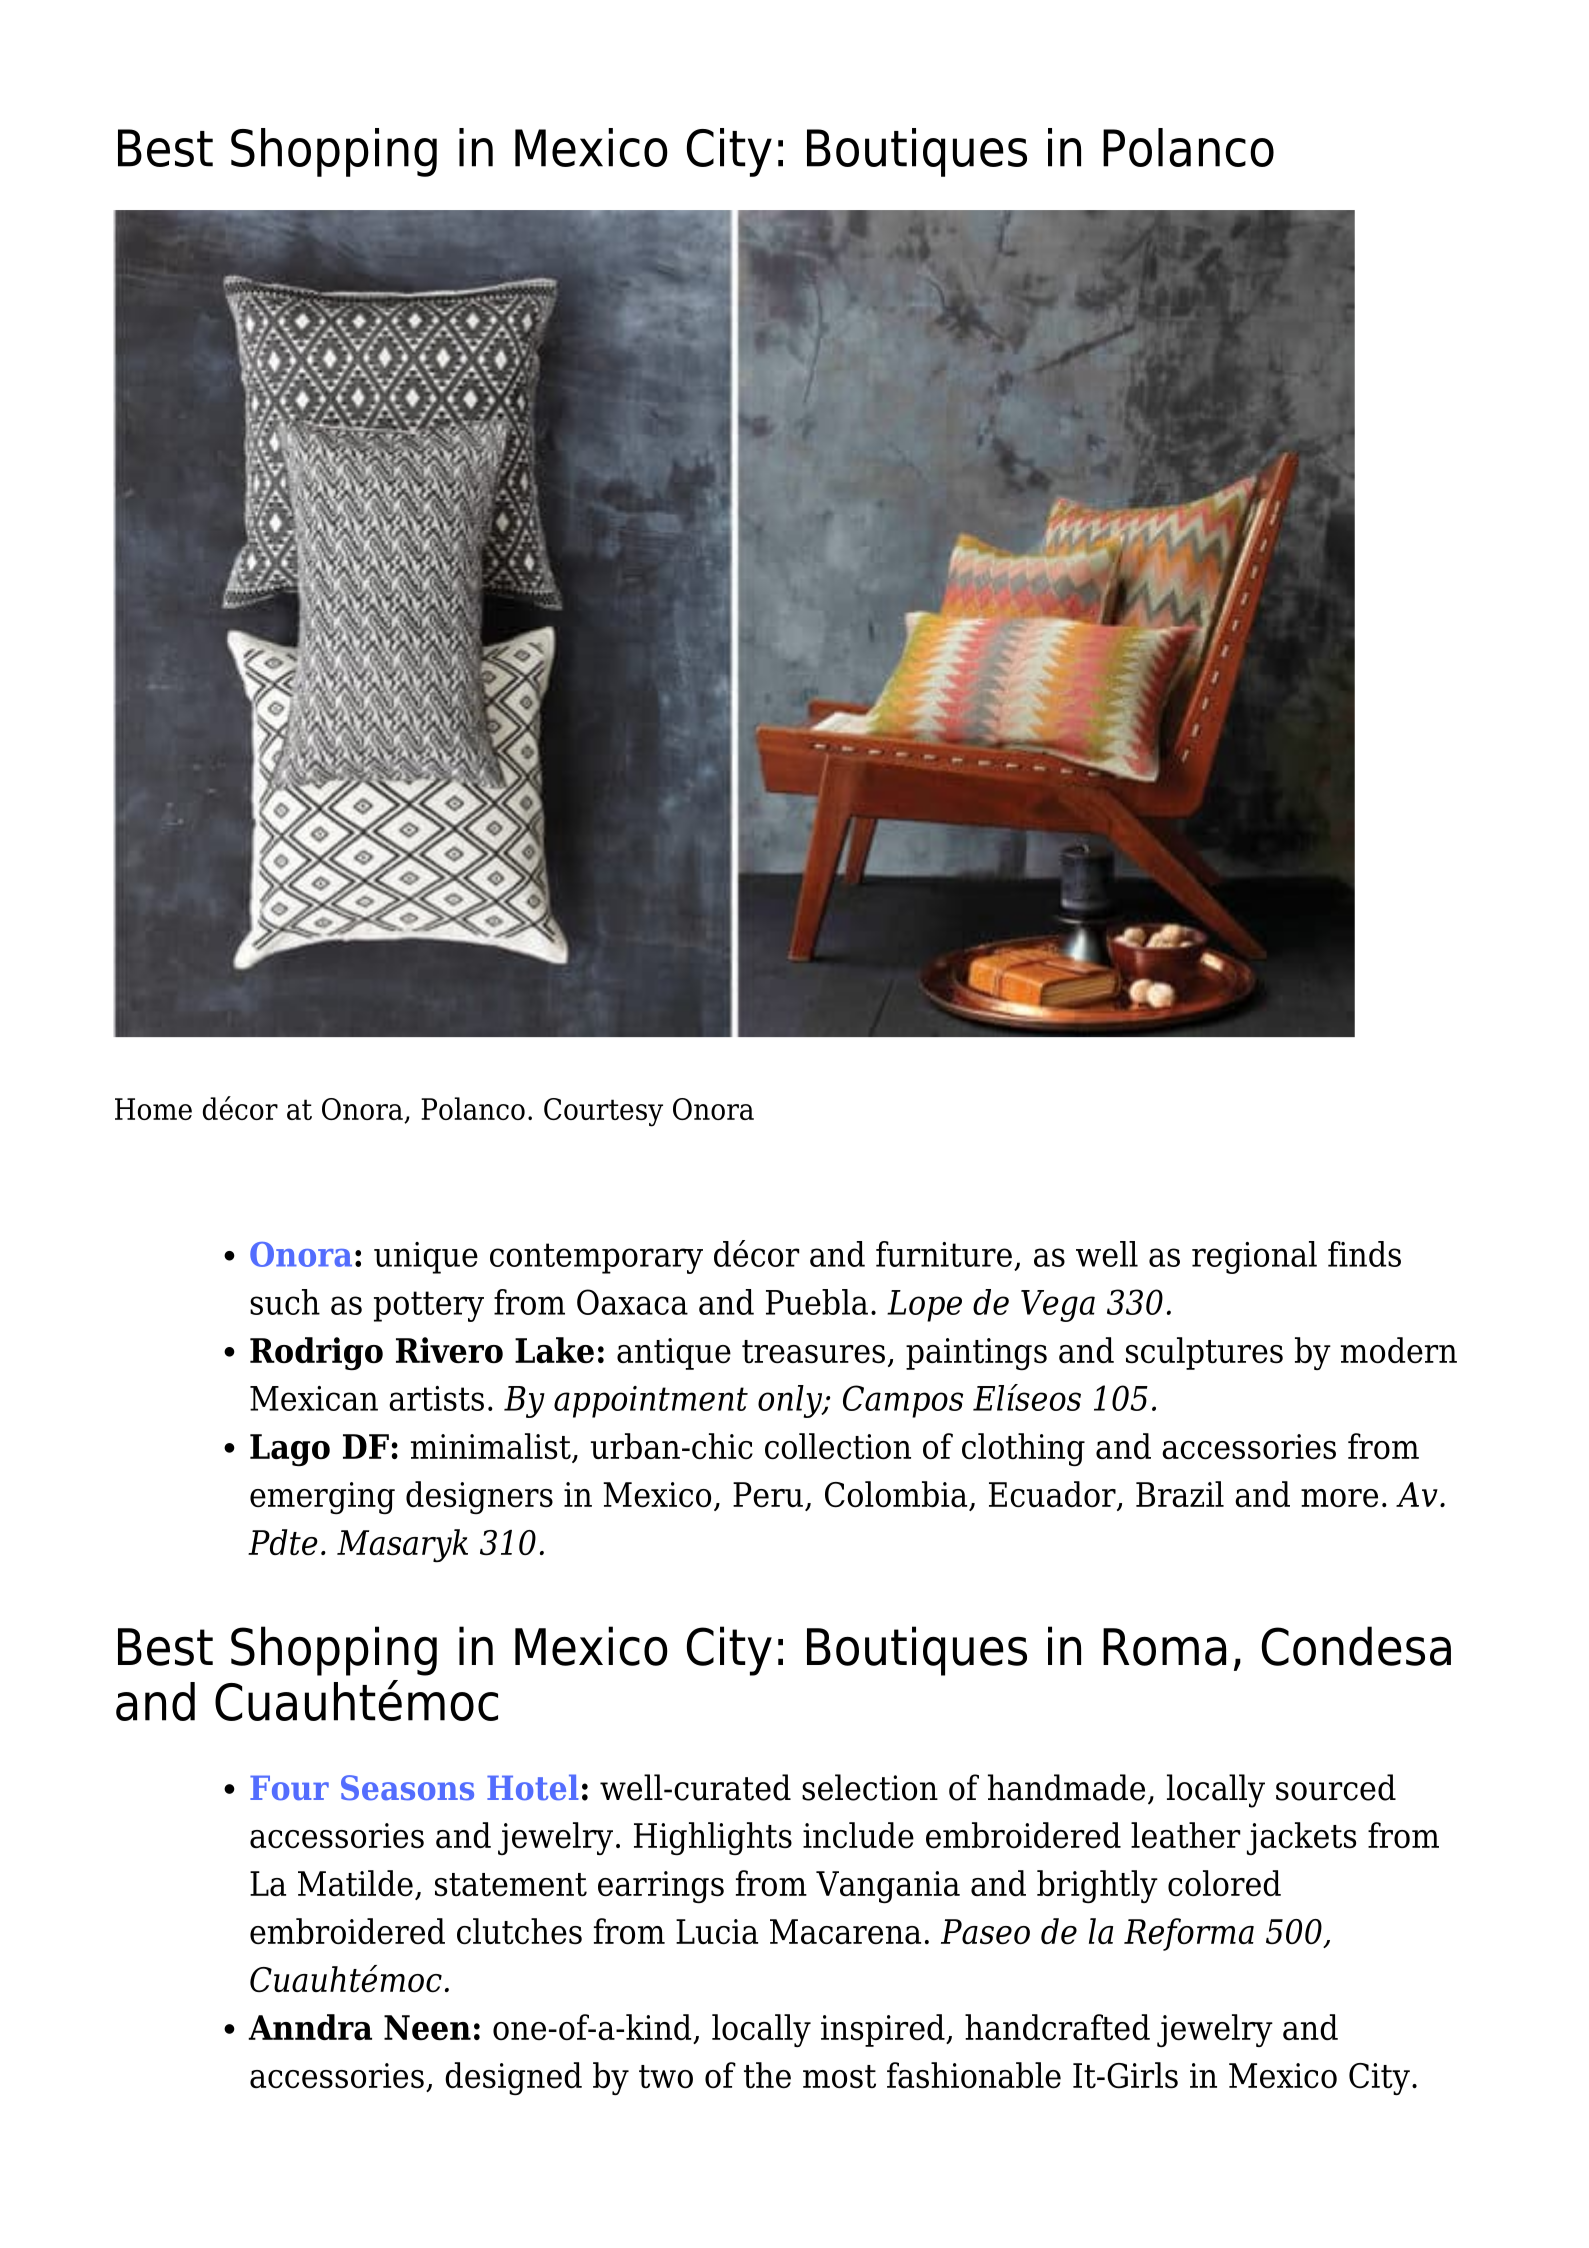 This document has width=1589, height=2248. I want to click on Highlights, so click(713, 1838).
